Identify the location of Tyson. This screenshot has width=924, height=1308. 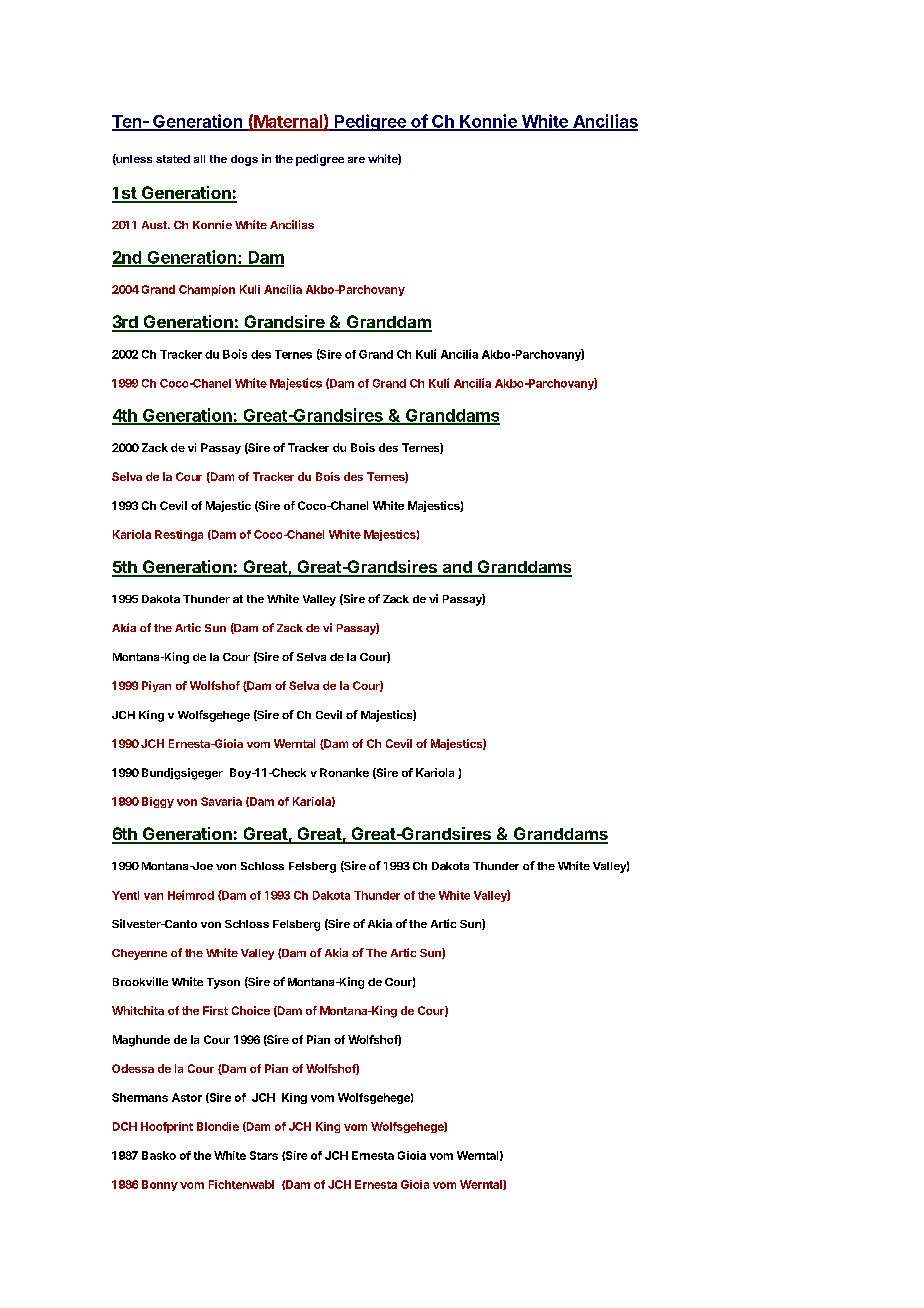
(223, 983).
